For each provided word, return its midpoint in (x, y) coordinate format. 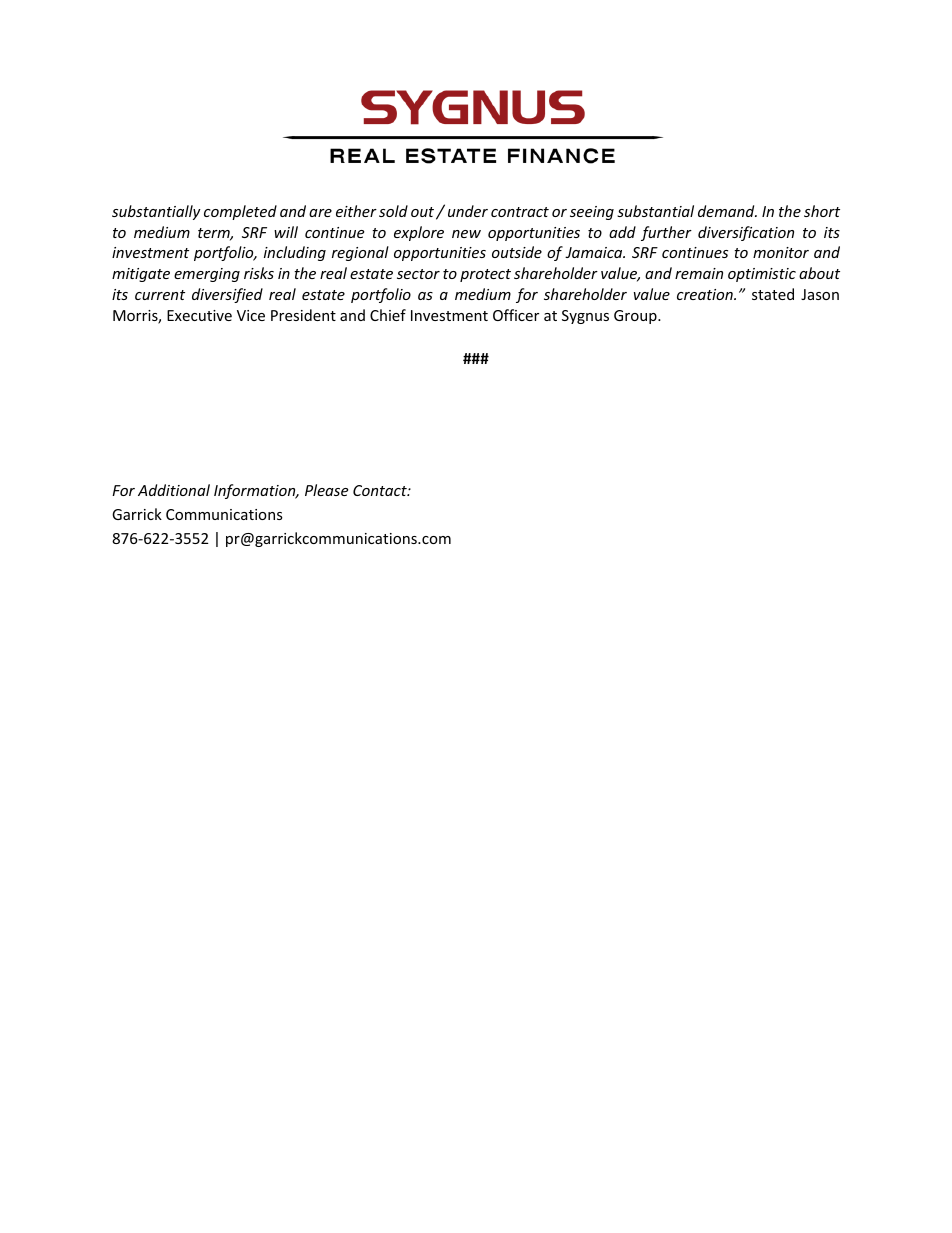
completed (240, 212)
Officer (516, 315)
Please (326, 490)
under (468, 211)
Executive (199, 315)
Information (256, 491)
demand (727, 211)
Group (636, 317)
